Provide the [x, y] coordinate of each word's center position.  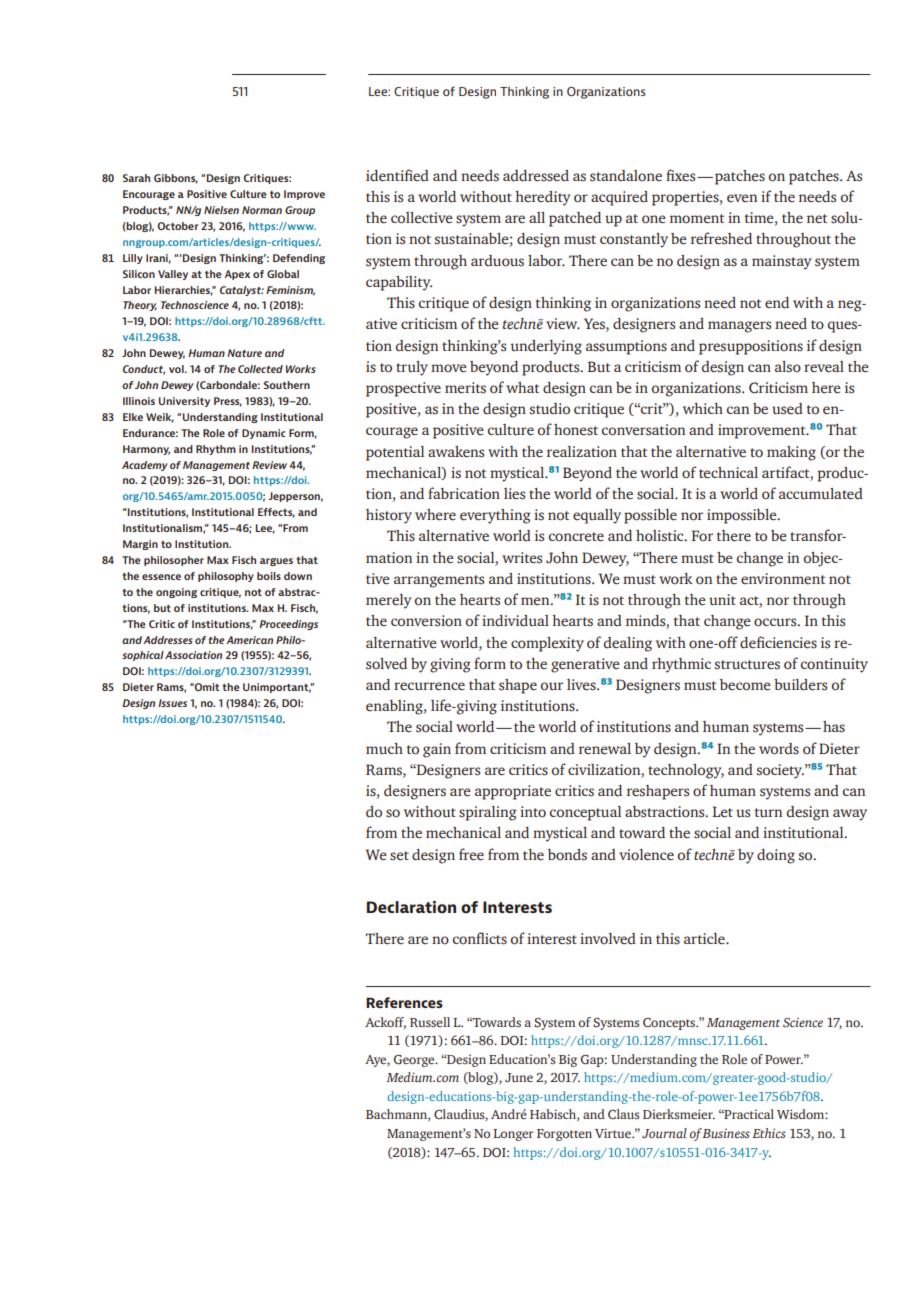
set [399, 856]
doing [776, 856]
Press [228, 402]
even [742, 198]
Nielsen [221, 210]
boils [269, 576]
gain [437, 750]
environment [783, 579]
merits [465, 388]
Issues [172, 703]
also [788, 367]
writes [522, 558]
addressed [536, 176]
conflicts [480, 938]
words [779, 749]
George [415, 1061]
